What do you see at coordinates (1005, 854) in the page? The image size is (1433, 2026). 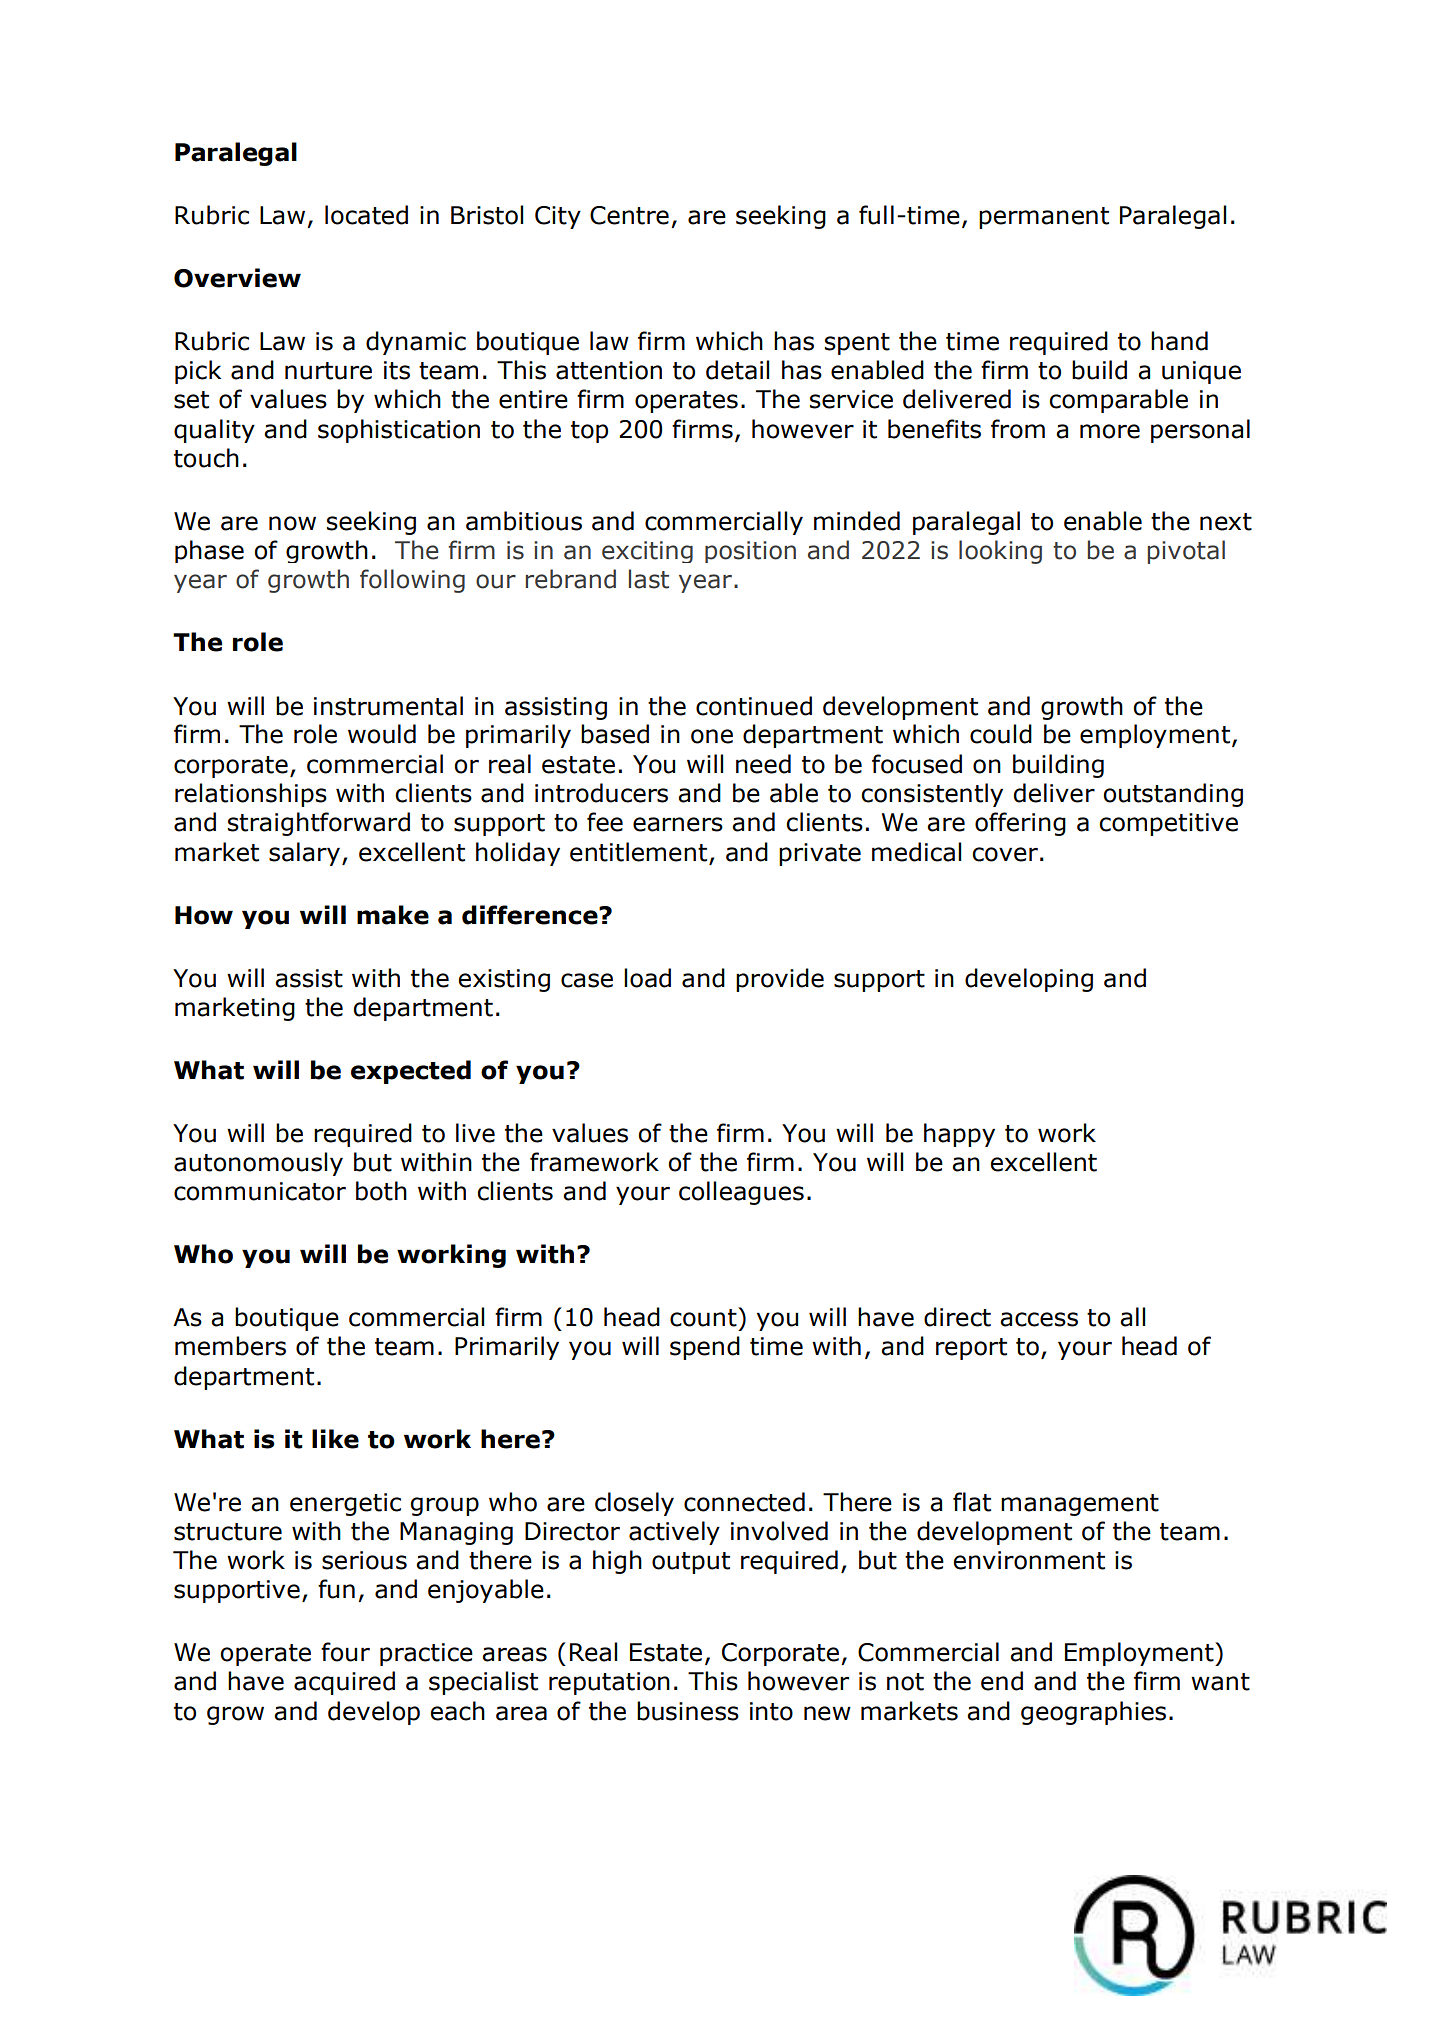 I see `cover` at bounding box center [1005, 854].
